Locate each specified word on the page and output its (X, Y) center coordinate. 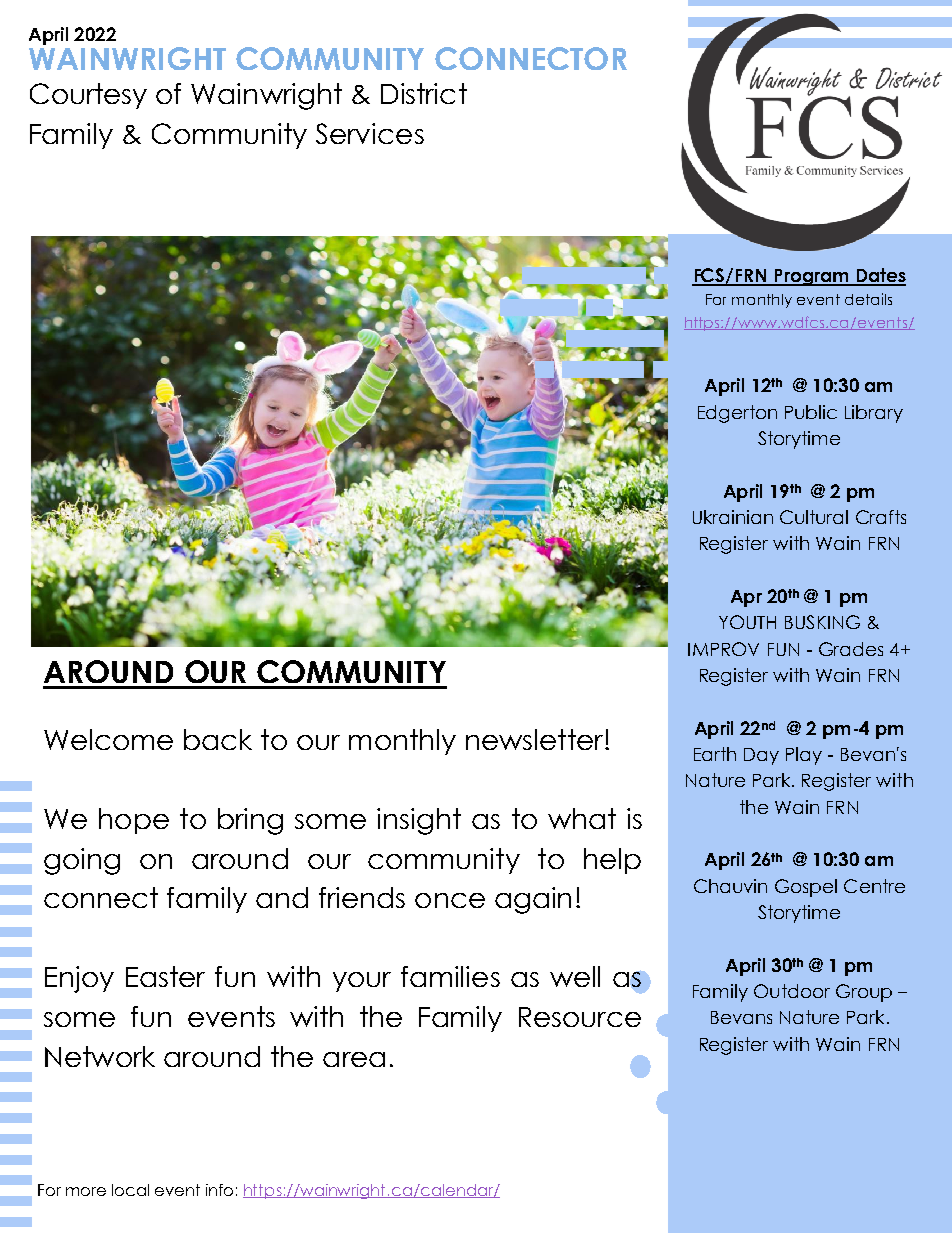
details (868, 299)
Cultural (814, 517)
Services (370, 133)
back (218, 739)
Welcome (108, 739)
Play (804, 756)
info (219, 1190)
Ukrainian (733, 517)
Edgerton (737, 414)
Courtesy (88, 96)
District (424, 93)
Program (811, 277)
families (450, 976)
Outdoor (792, 991)
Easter (165, 976)
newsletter (536, 739)
